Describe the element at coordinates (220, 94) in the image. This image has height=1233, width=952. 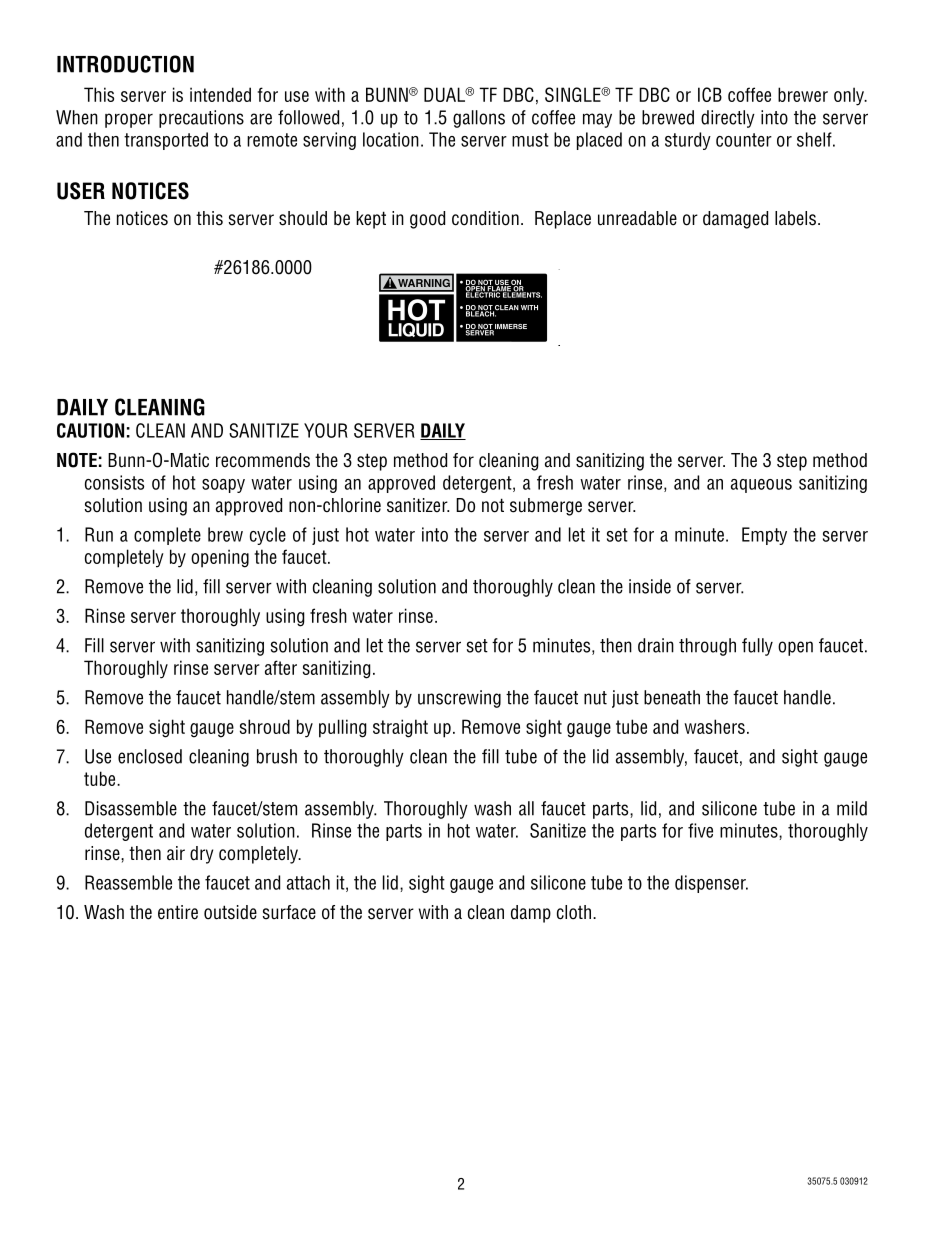
I see `intended` at that location.
